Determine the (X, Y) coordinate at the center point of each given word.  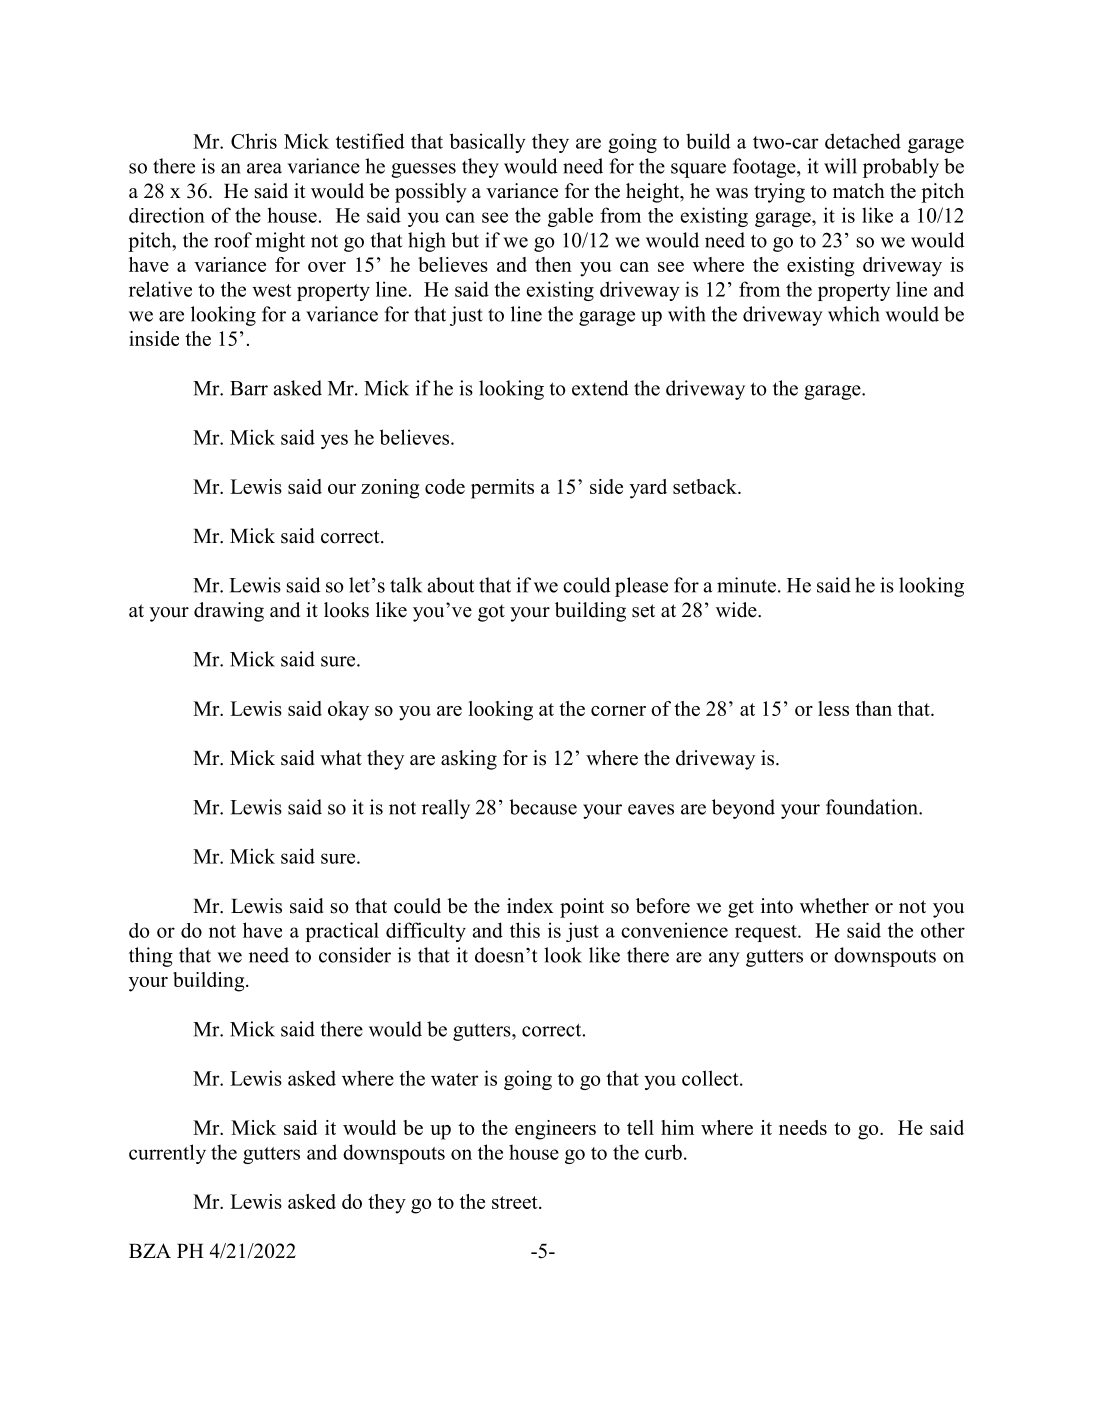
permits (502, 489)
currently (167, 1154)
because (543, 807)
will (840, 166)
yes (334, 441)
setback (706, 486)
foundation (873, 807)
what (341, 757)
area (264, 168)
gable (570, 217)
